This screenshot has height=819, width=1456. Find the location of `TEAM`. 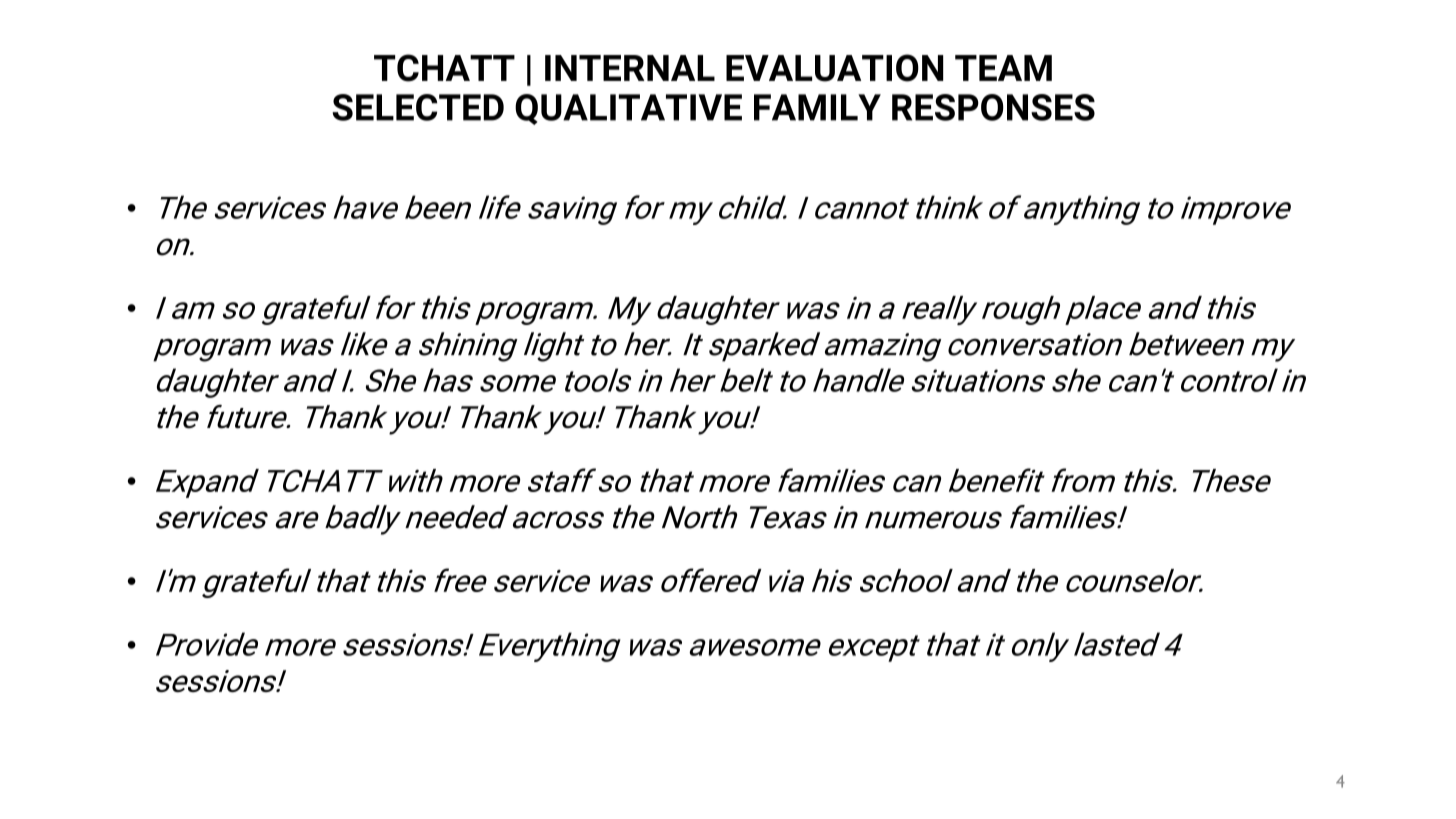

TEAM is located at coordinates (1003, 68).
